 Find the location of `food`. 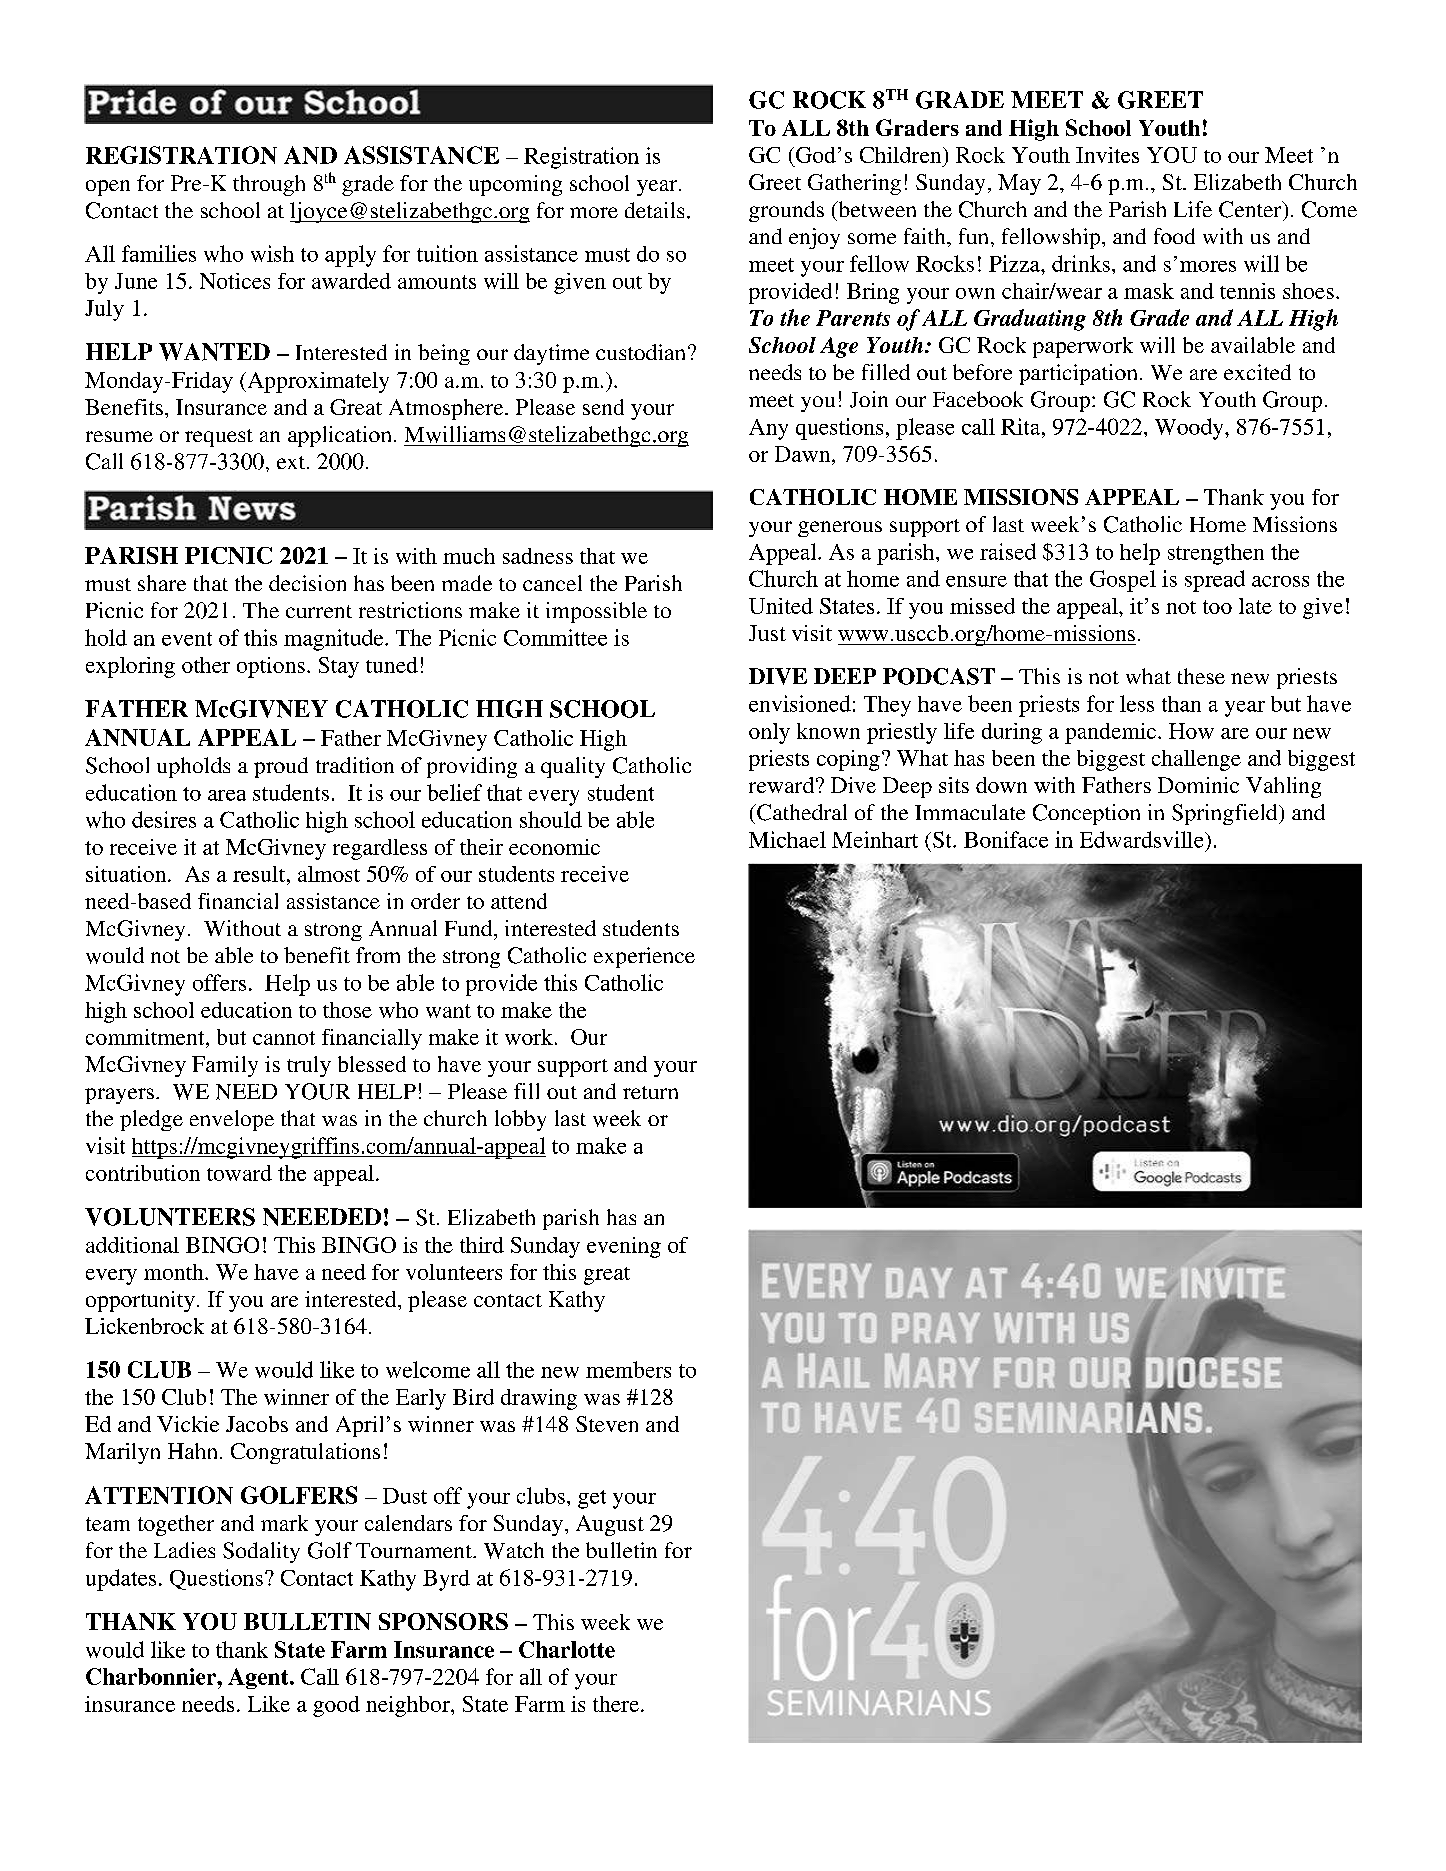

food is located at coordinates (1174, 236).
